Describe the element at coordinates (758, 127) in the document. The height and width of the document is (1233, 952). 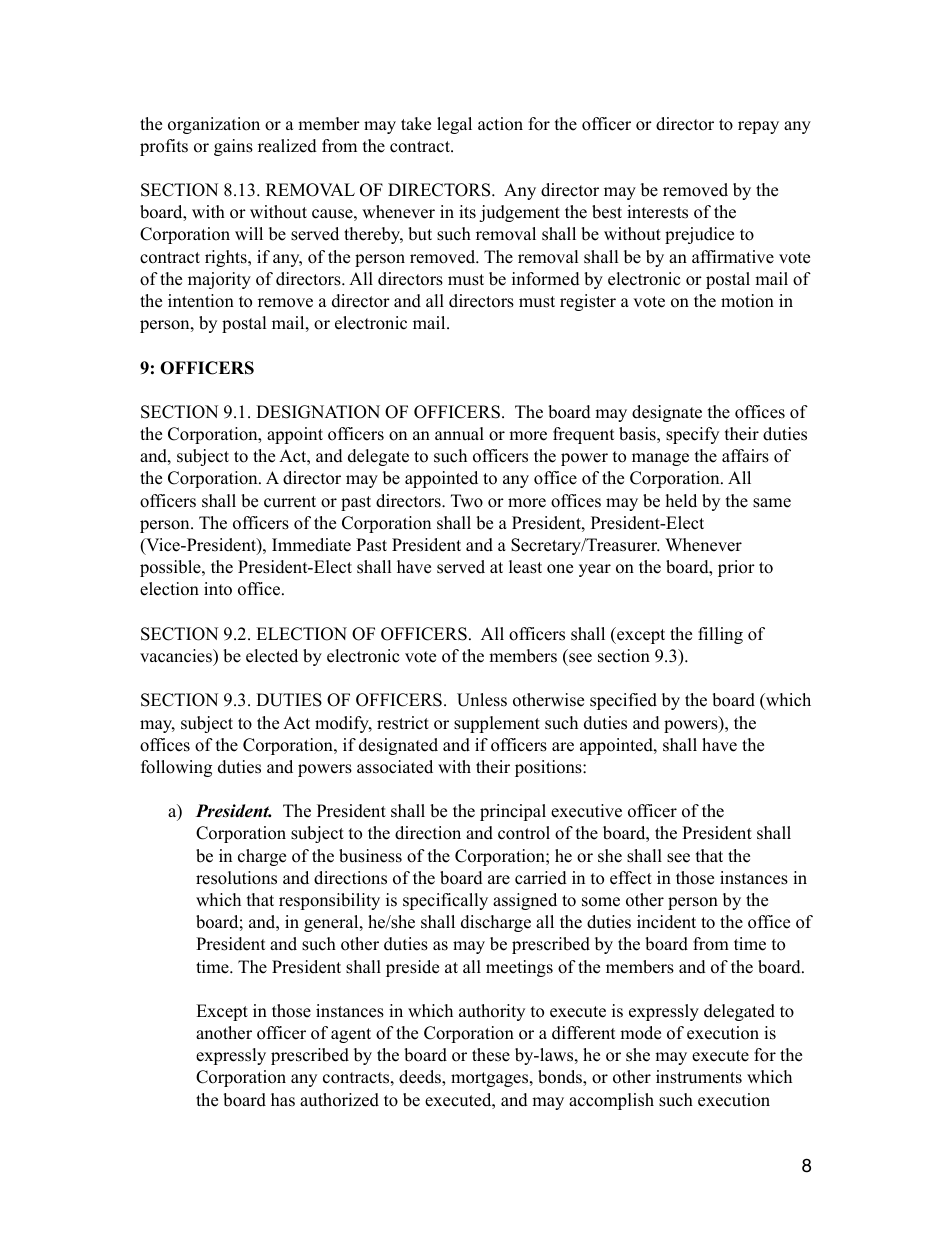
I see `repay` at that location.
